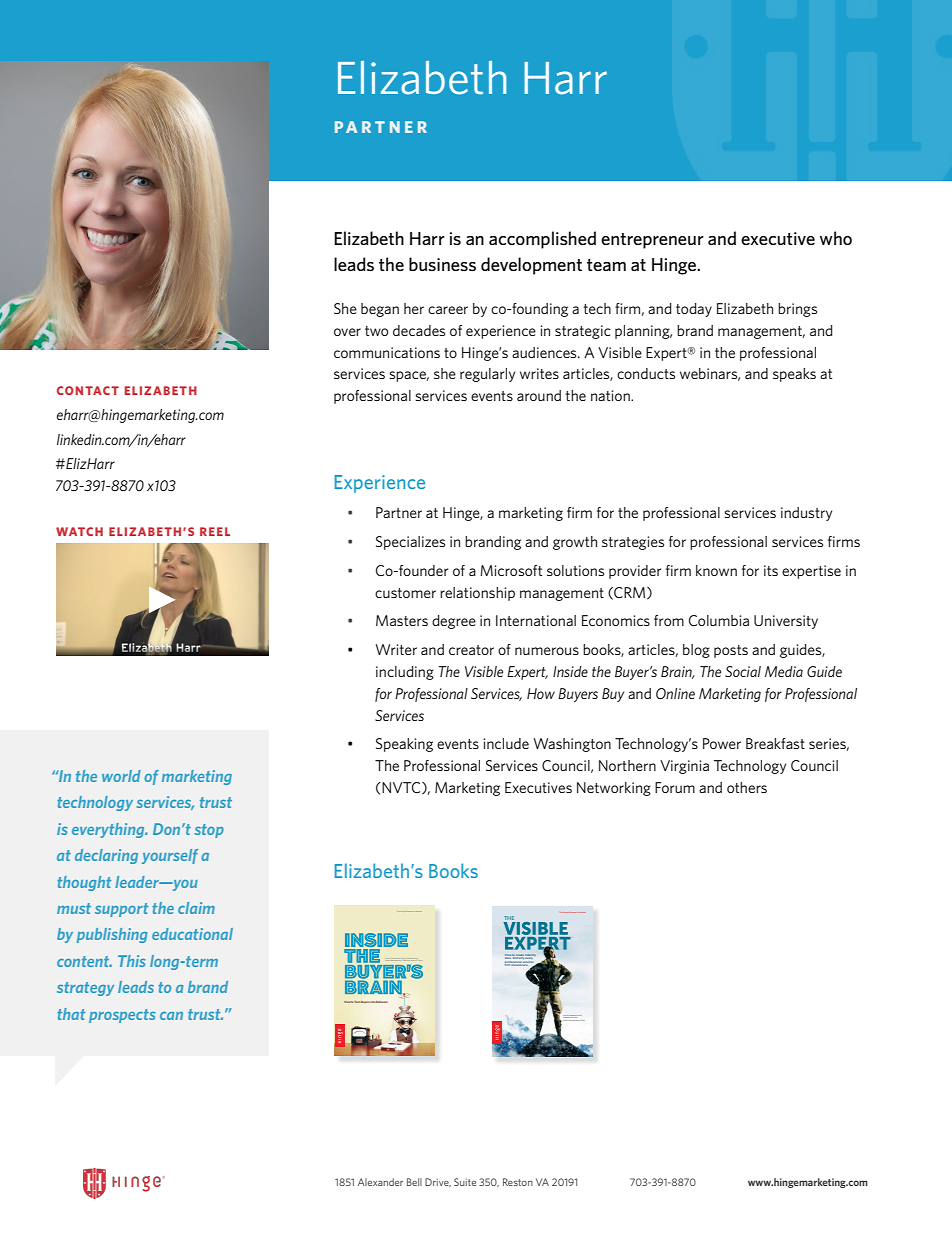 The height and width of the screenshot is (1233, 952). I want to click on today, so click(694, 310).
